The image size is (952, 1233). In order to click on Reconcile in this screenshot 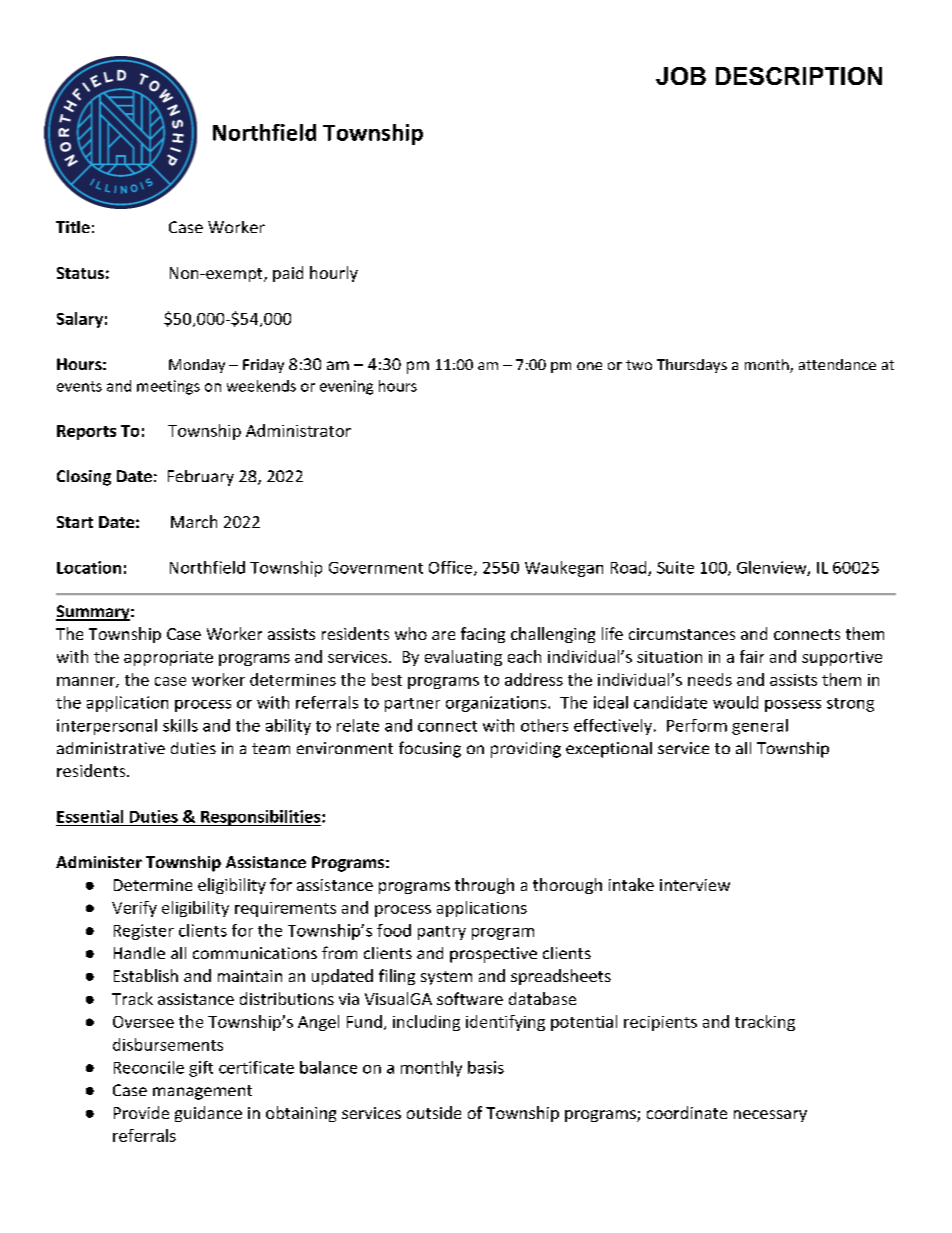, I will do `click(149, 1067)`.
